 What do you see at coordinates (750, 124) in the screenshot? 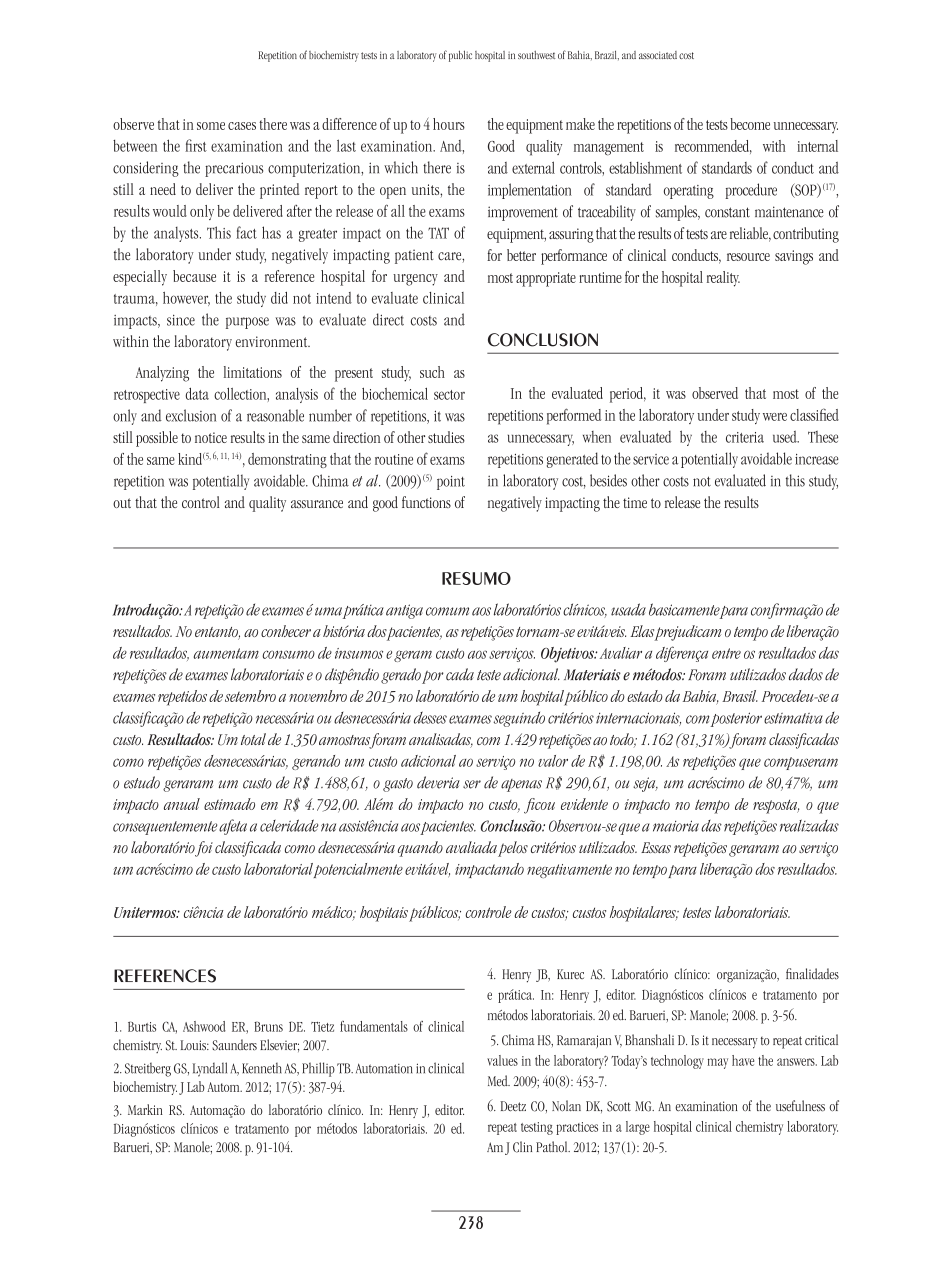
I see `become` at bounding box center [750, 124].
